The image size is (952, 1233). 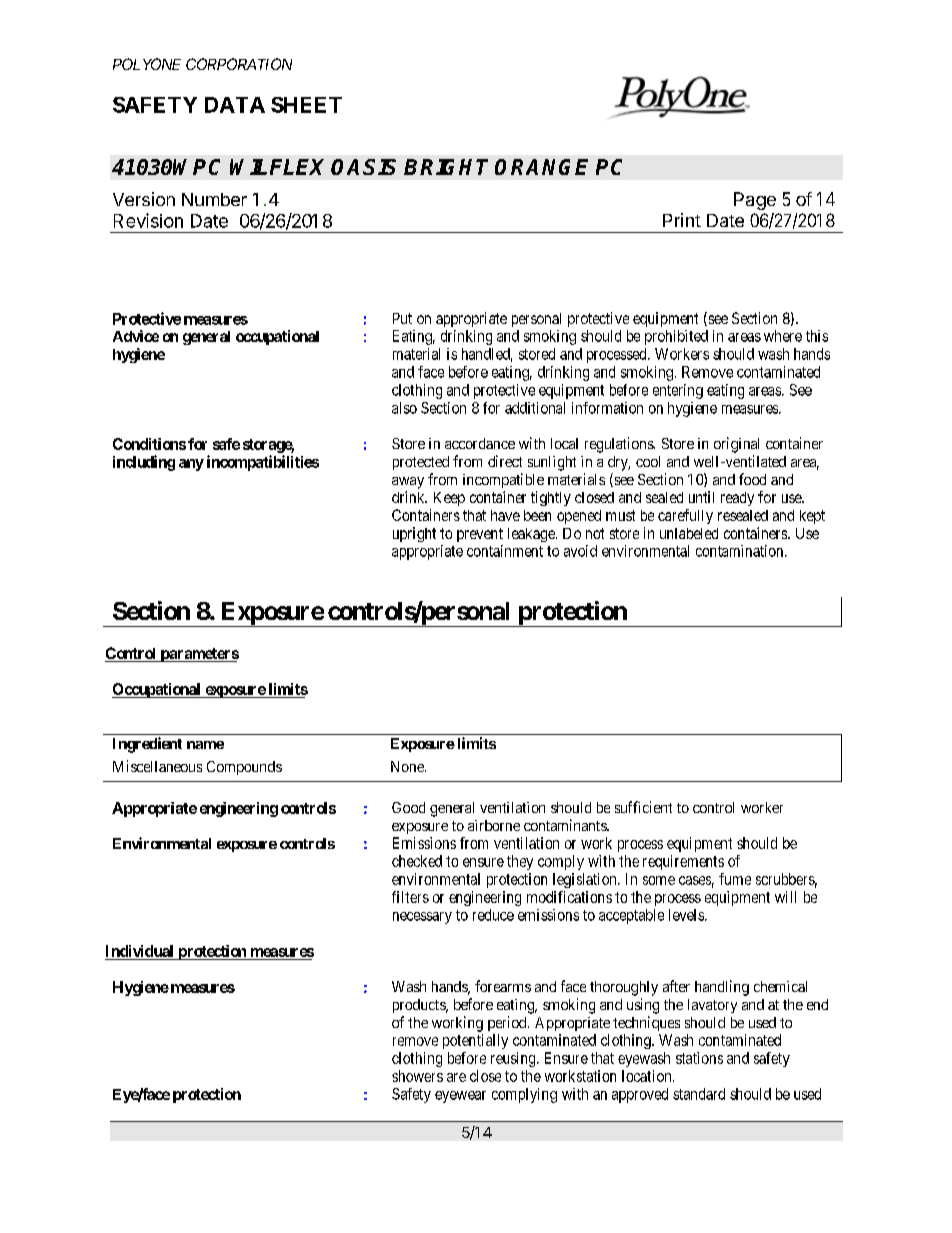 I want to click on BRIGHT, so click(x=446, y=167).
